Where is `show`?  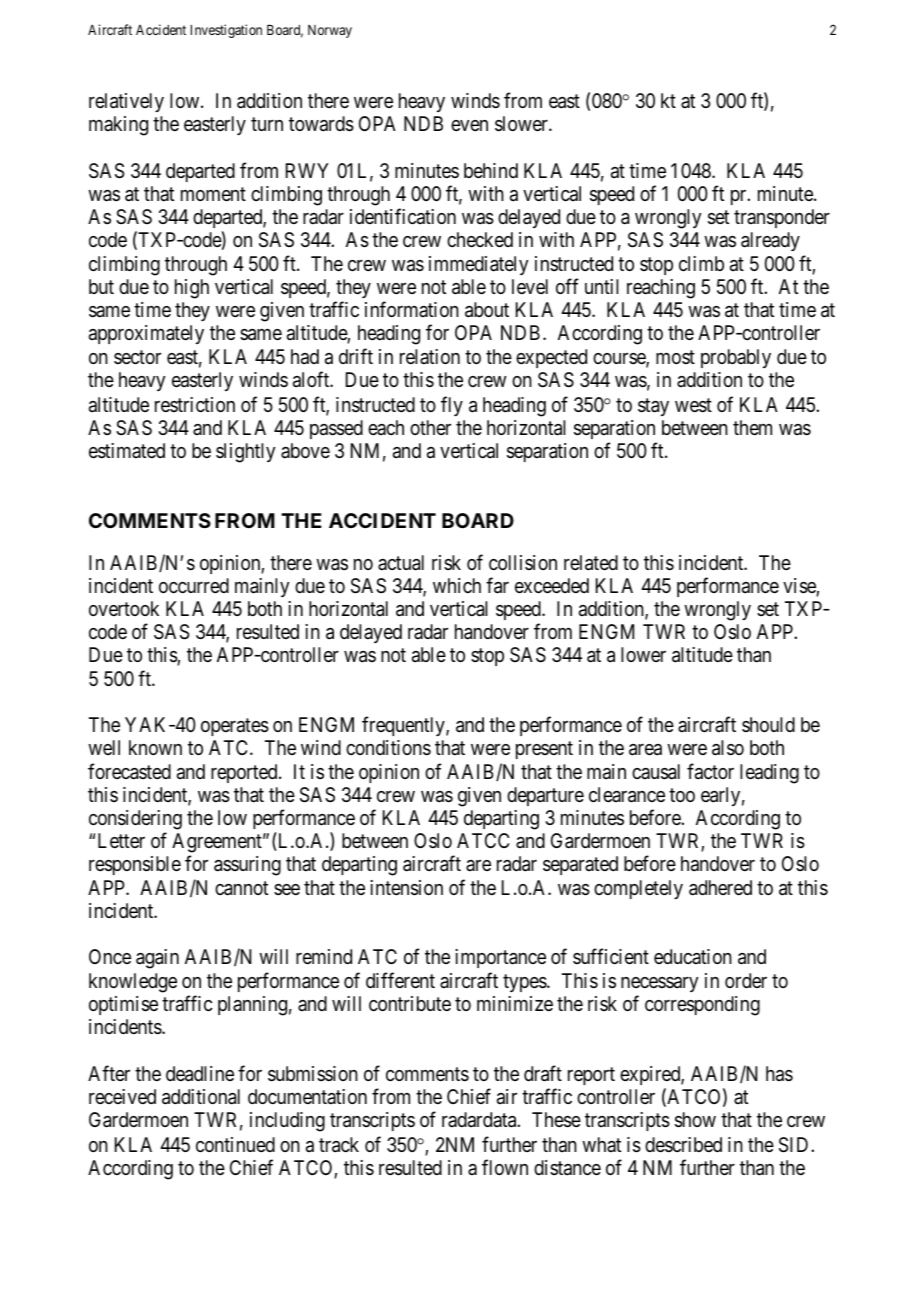
show is located at coordinates (695, 1120).
